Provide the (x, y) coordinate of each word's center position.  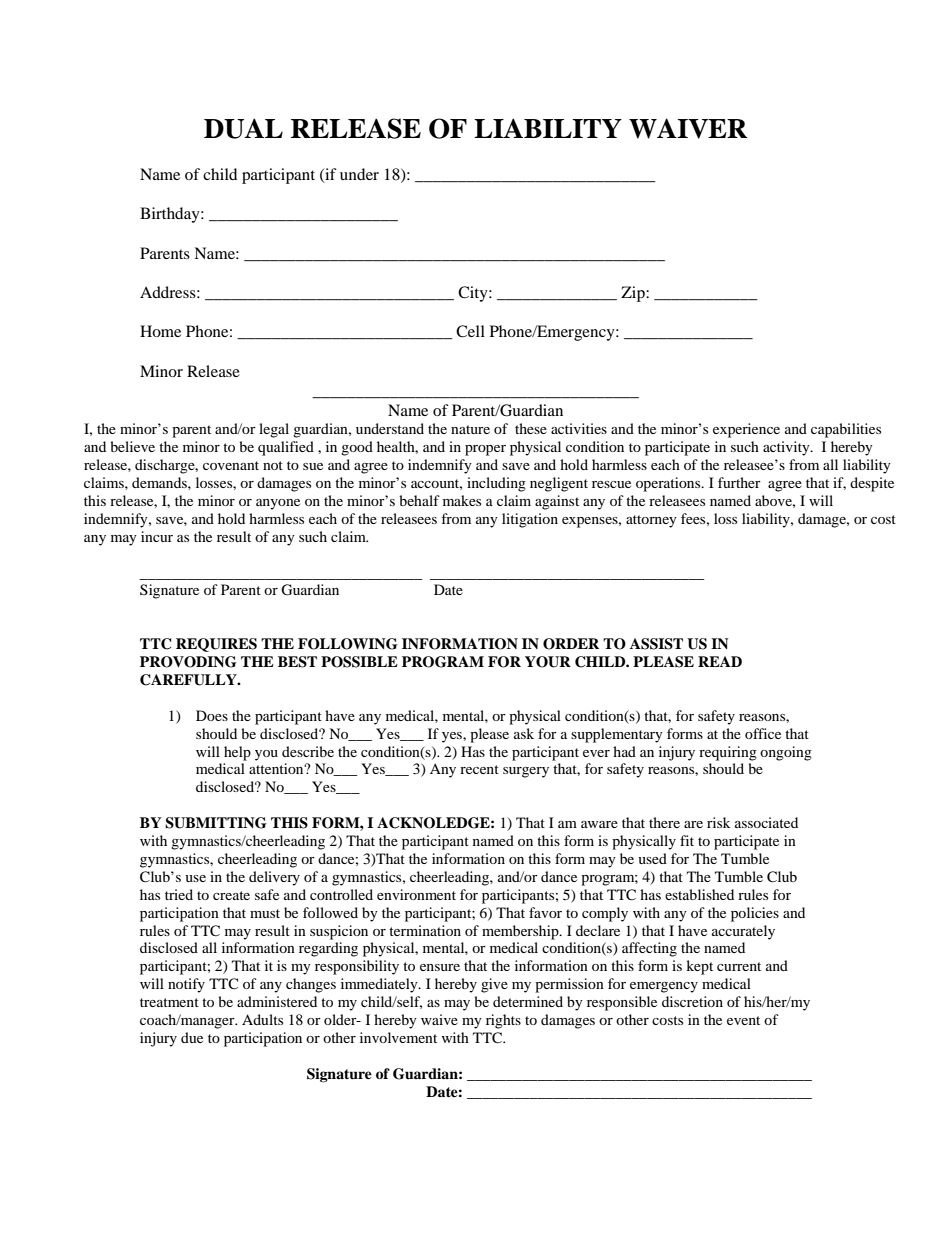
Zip (634, 294)
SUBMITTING (216, 823)
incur (157, 536)
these (531, 428)
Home (160, 331)
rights (503, 1021)
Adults (262, 1019)
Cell (470, 331)
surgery (526, 772)
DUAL (243, 128)
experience (746, 430)
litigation (530, 520)
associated (766, 822)
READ (720, 661)
